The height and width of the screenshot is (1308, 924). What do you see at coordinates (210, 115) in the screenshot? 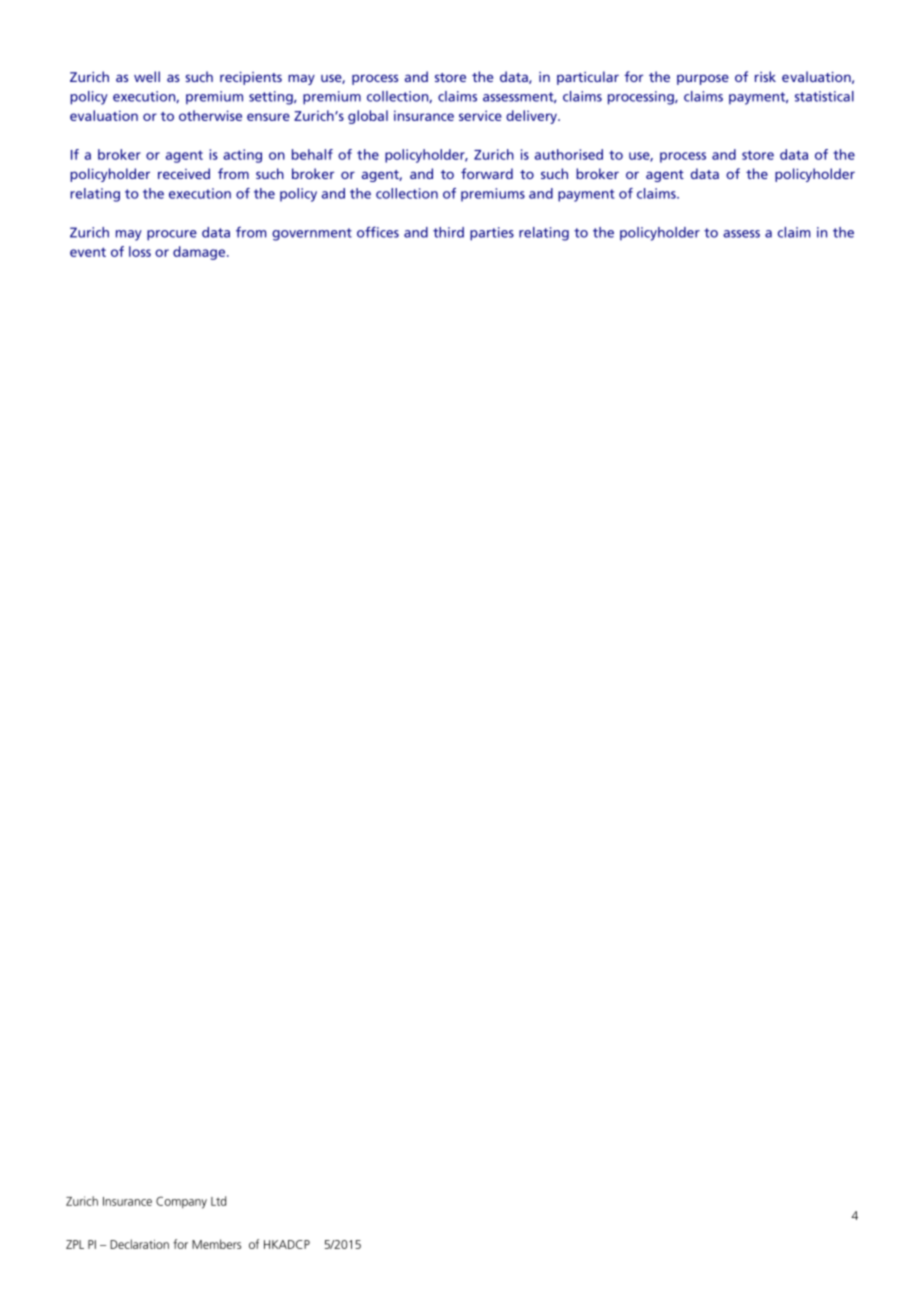
I see `otherwise` at bounding box center [210, 115].
